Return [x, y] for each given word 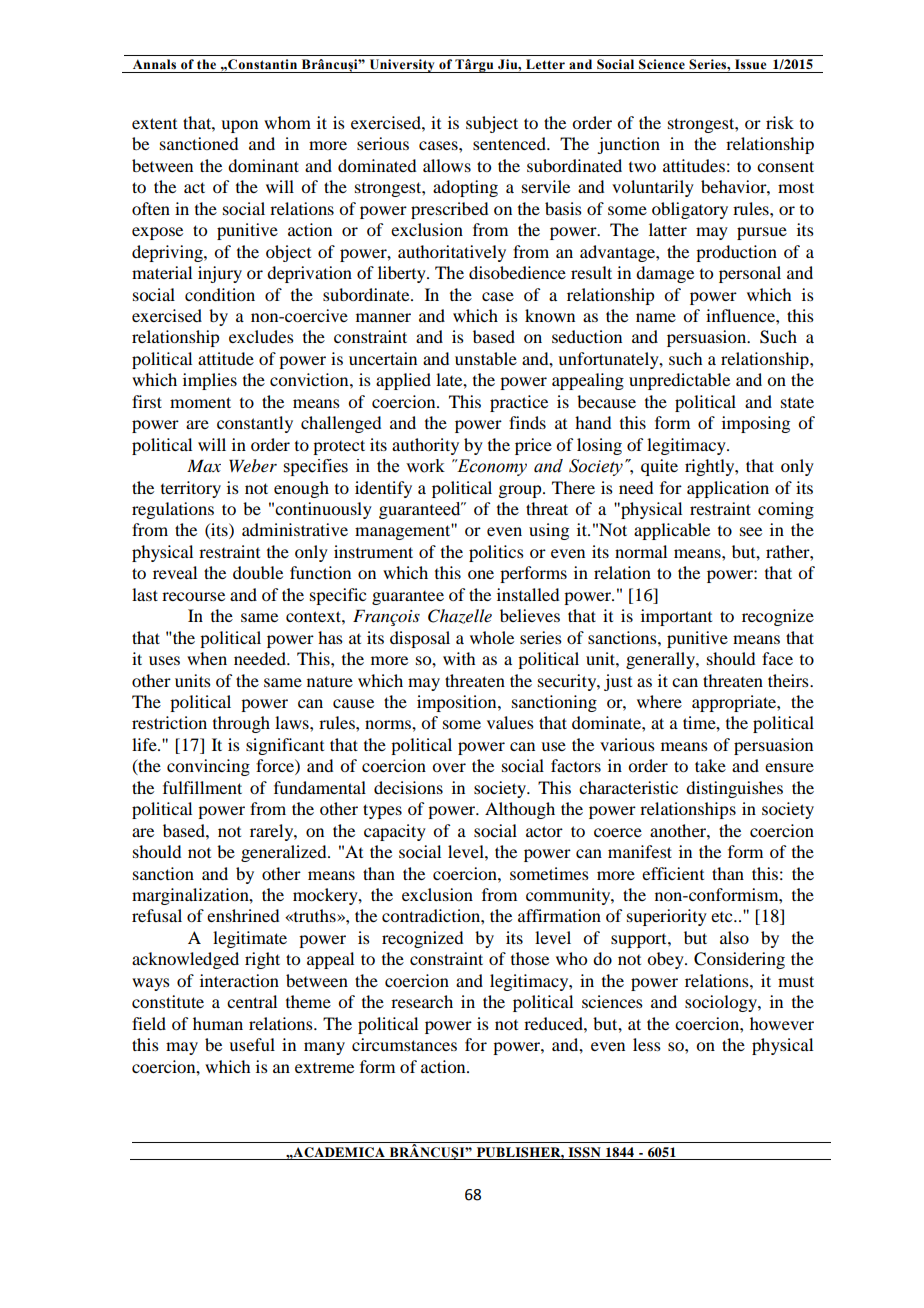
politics [496, 553]
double [258, 572]
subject [492, 124]
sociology [722, 1003]
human [218, 1023]
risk [780, 122]
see [751, 531]
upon [239, 126]
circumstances [404, 1044]
